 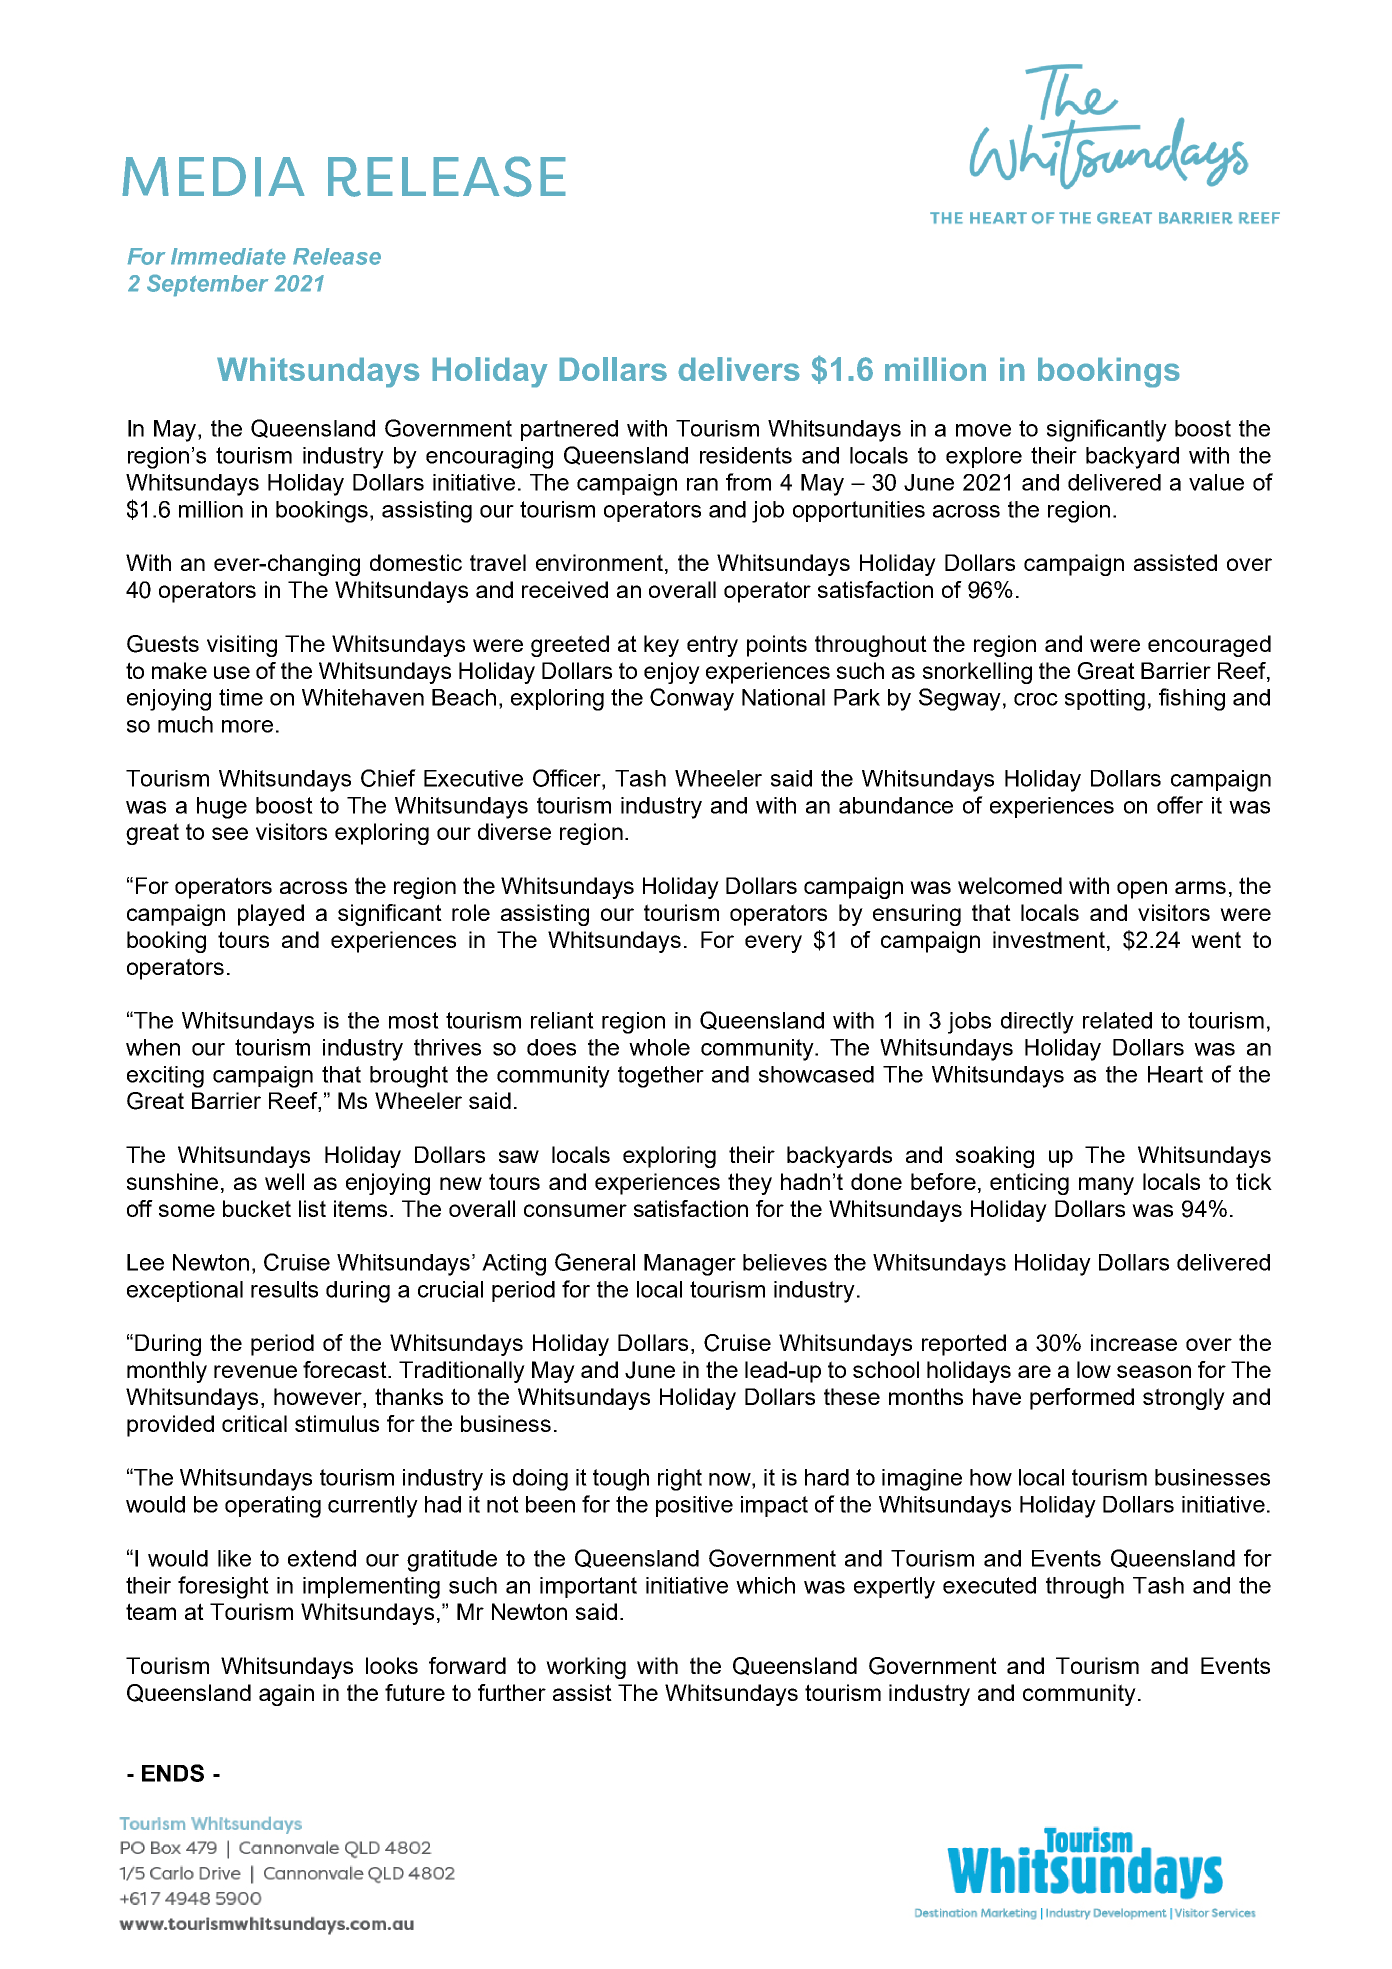 I want to click on again, so click(x=286, y=1695).
